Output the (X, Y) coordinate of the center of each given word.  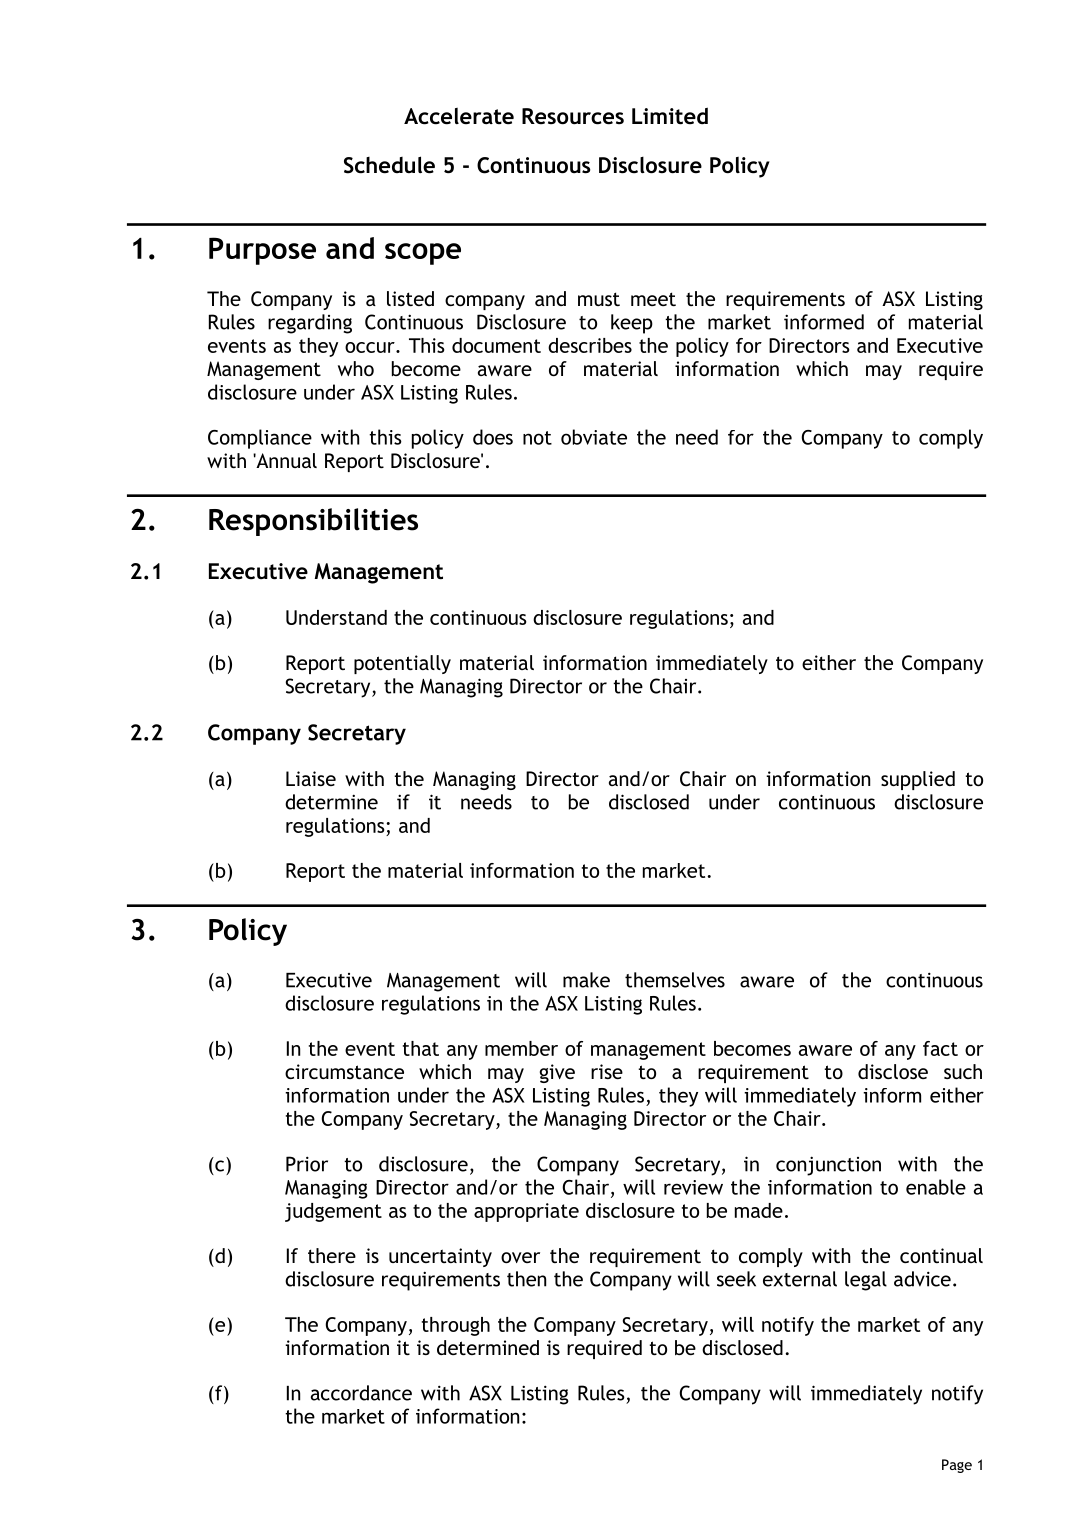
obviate (594, 437)
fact (940, 1048)
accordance (361, 1393)
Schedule (389, 165)
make (586, 980)
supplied (918, 780)
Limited (670, 116)
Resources (573, 116)
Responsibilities (313, 522)
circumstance (344, 1071)
